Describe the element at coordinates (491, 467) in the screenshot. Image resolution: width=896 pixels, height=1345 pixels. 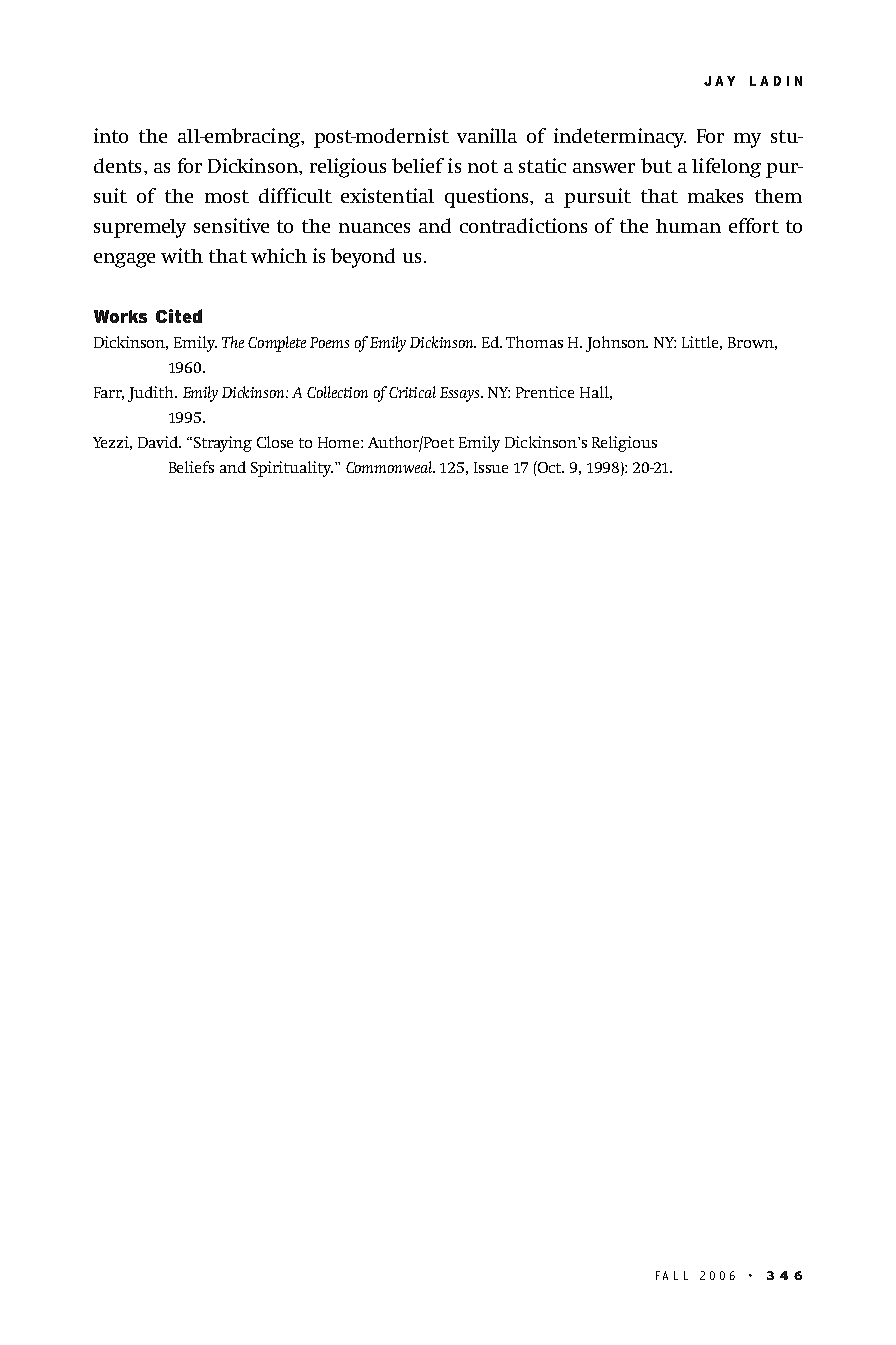
I see `Issue` at that location.
